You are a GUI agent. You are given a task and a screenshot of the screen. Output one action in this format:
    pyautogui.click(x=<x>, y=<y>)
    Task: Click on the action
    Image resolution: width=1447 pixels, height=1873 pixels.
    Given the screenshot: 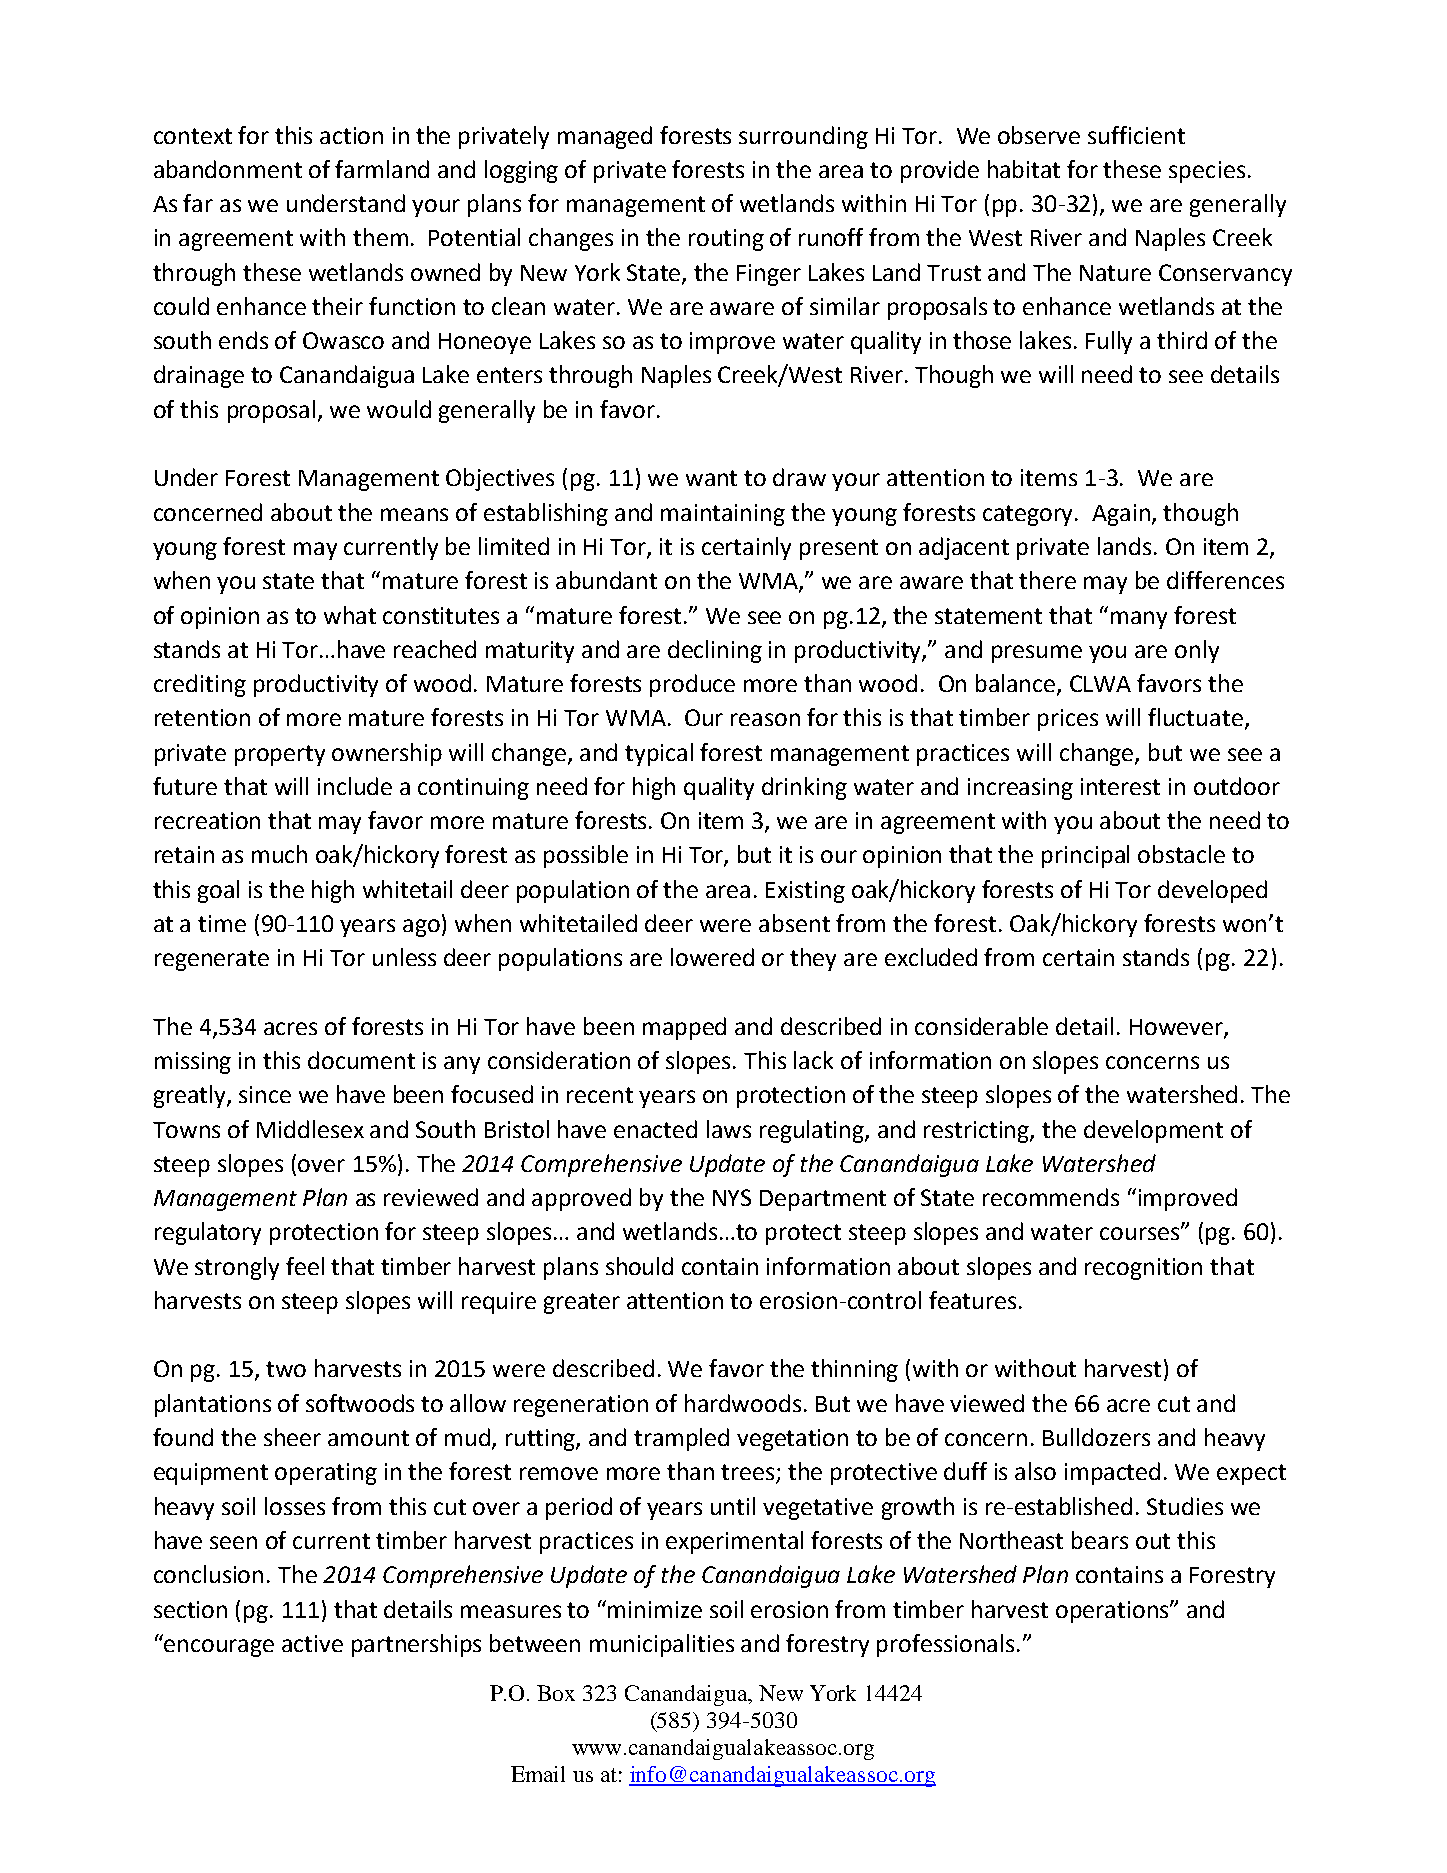 What is the action you would take?
    pyautogui.click(x=351, y=135)
